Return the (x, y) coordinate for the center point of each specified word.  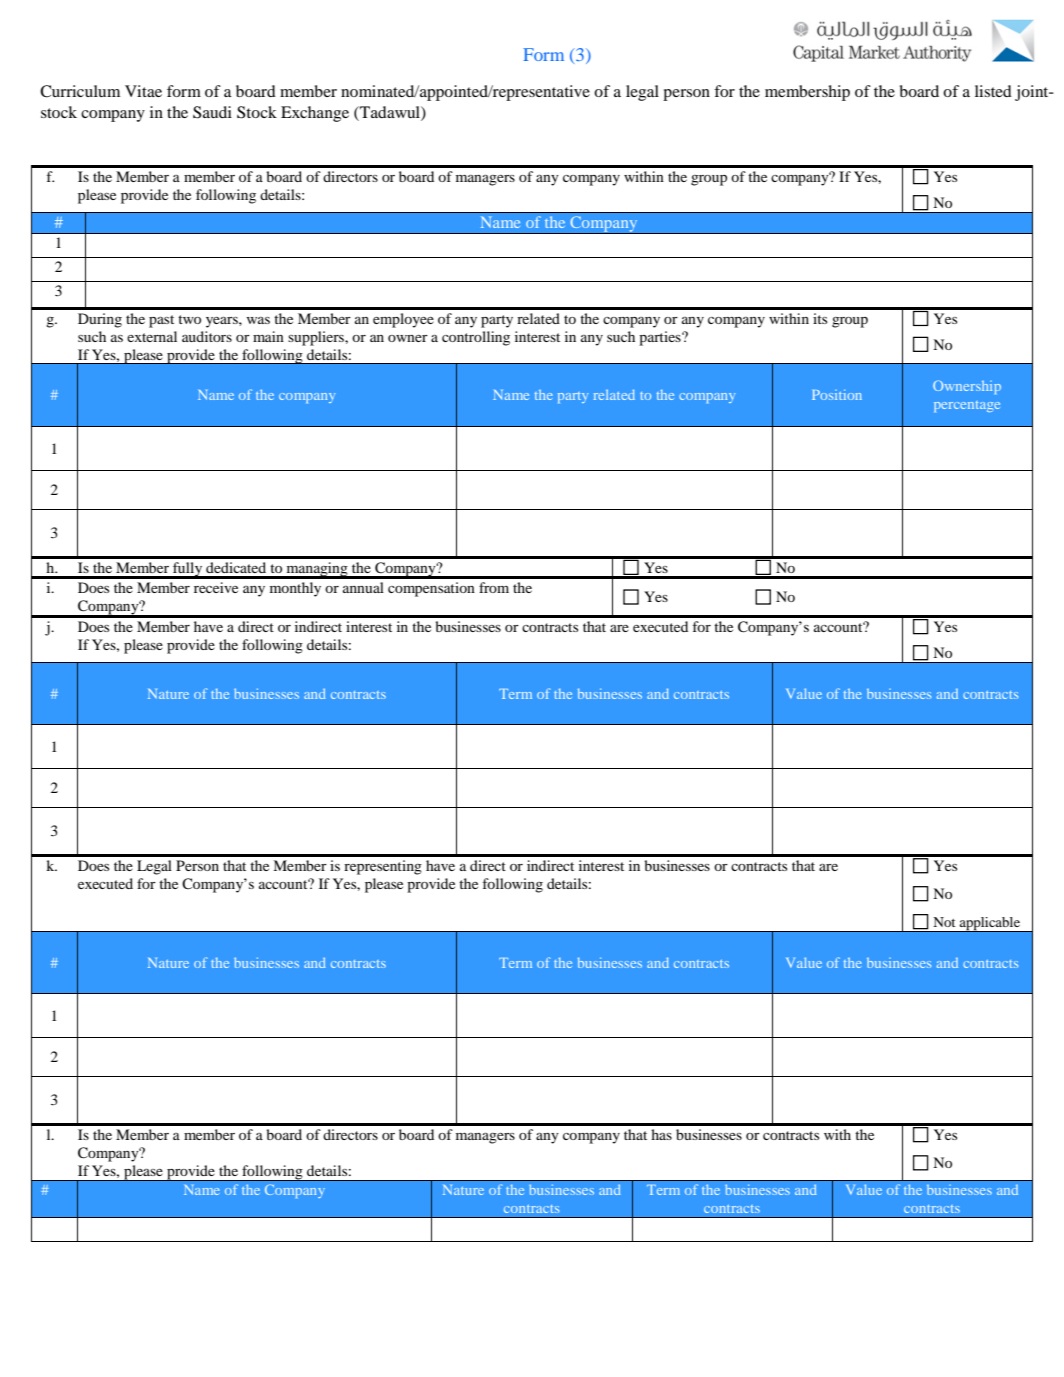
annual (363, 587)
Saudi (212, 112)
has (661, 1134)
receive (216, 587)
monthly (295, 589)
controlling (476, 338)
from (494, 587)
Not (944, 922)
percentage (967, 406)
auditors (207, 336)
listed (993, 91)
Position (837, 394)
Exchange (315, 114)
